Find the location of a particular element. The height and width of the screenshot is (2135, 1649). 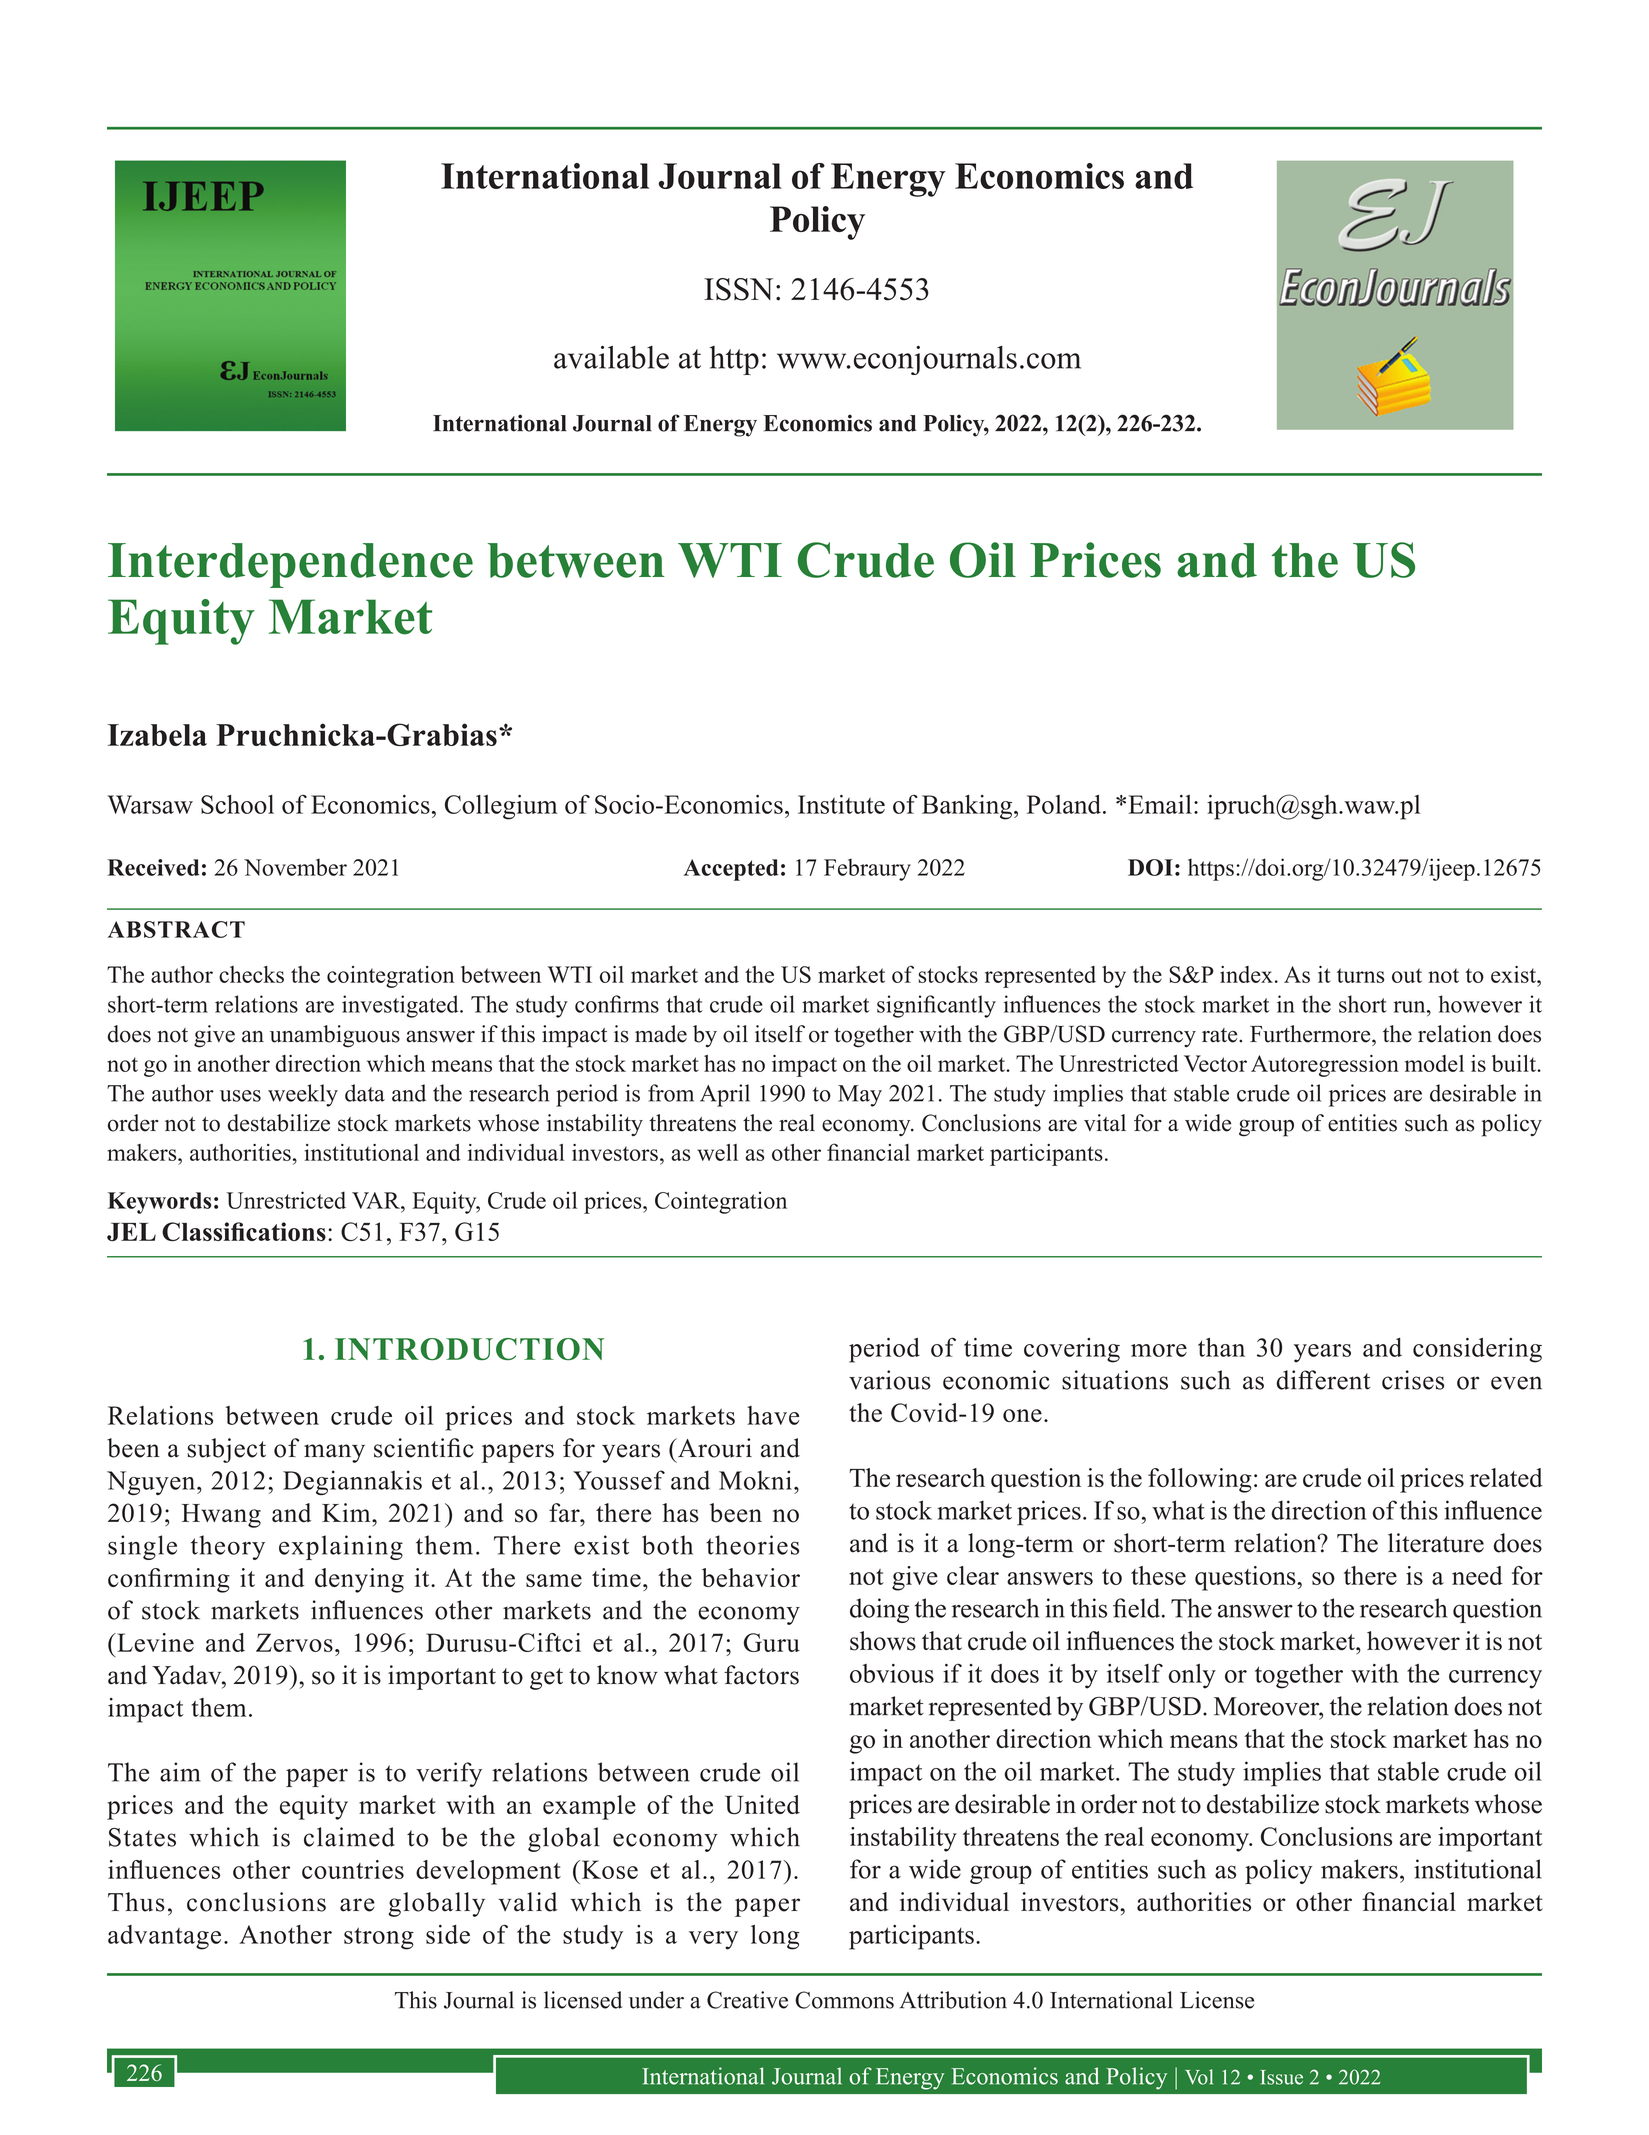

available is located at coordinates (611, 357).
